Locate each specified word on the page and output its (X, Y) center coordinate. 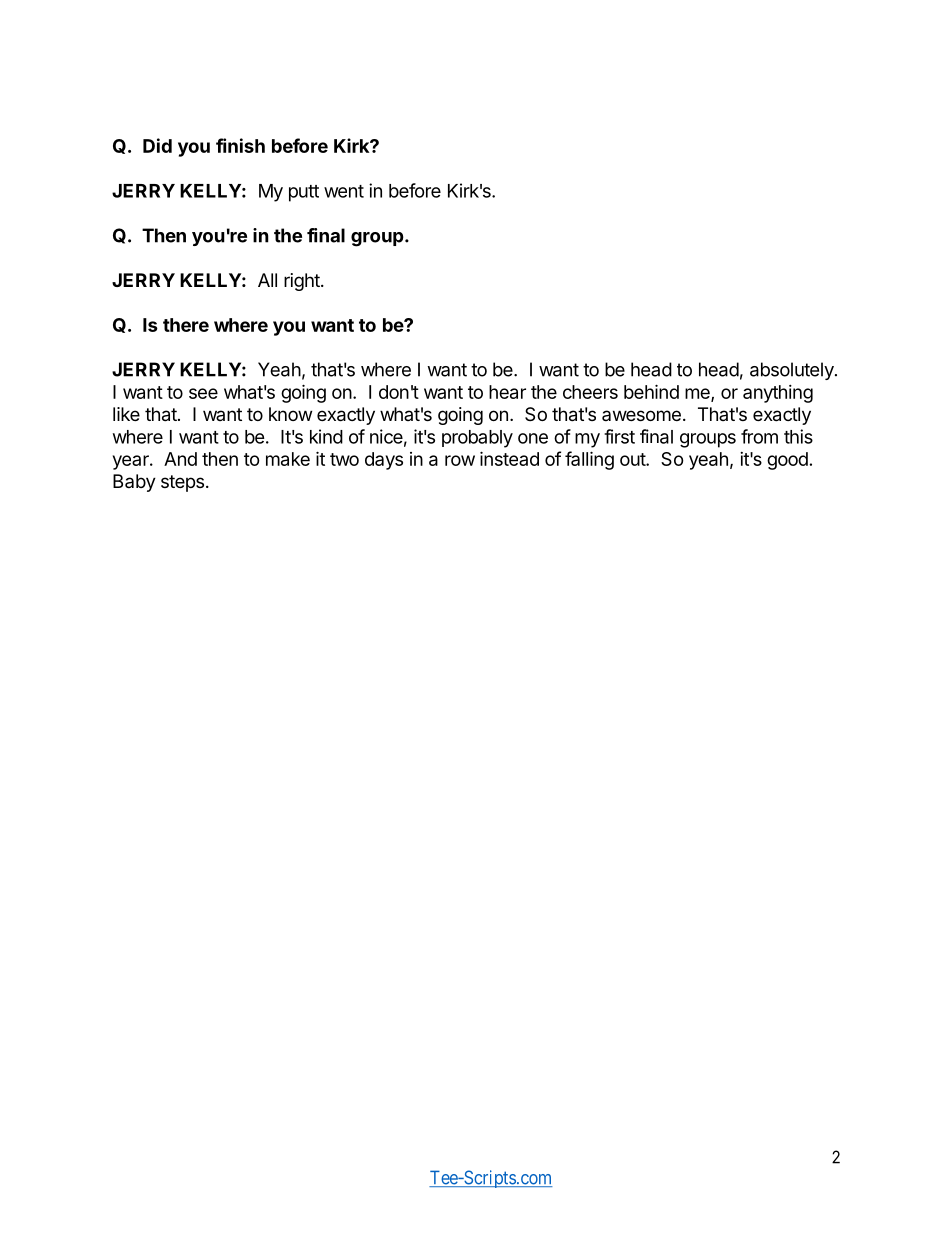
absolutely (793, 371)
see (203, 393)
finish (240, 145)
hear (507, 392)
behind (651, 391)
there (186, 325)
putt (304, 193)
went (344, 191)
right (303, 282)
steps (182, 483)
